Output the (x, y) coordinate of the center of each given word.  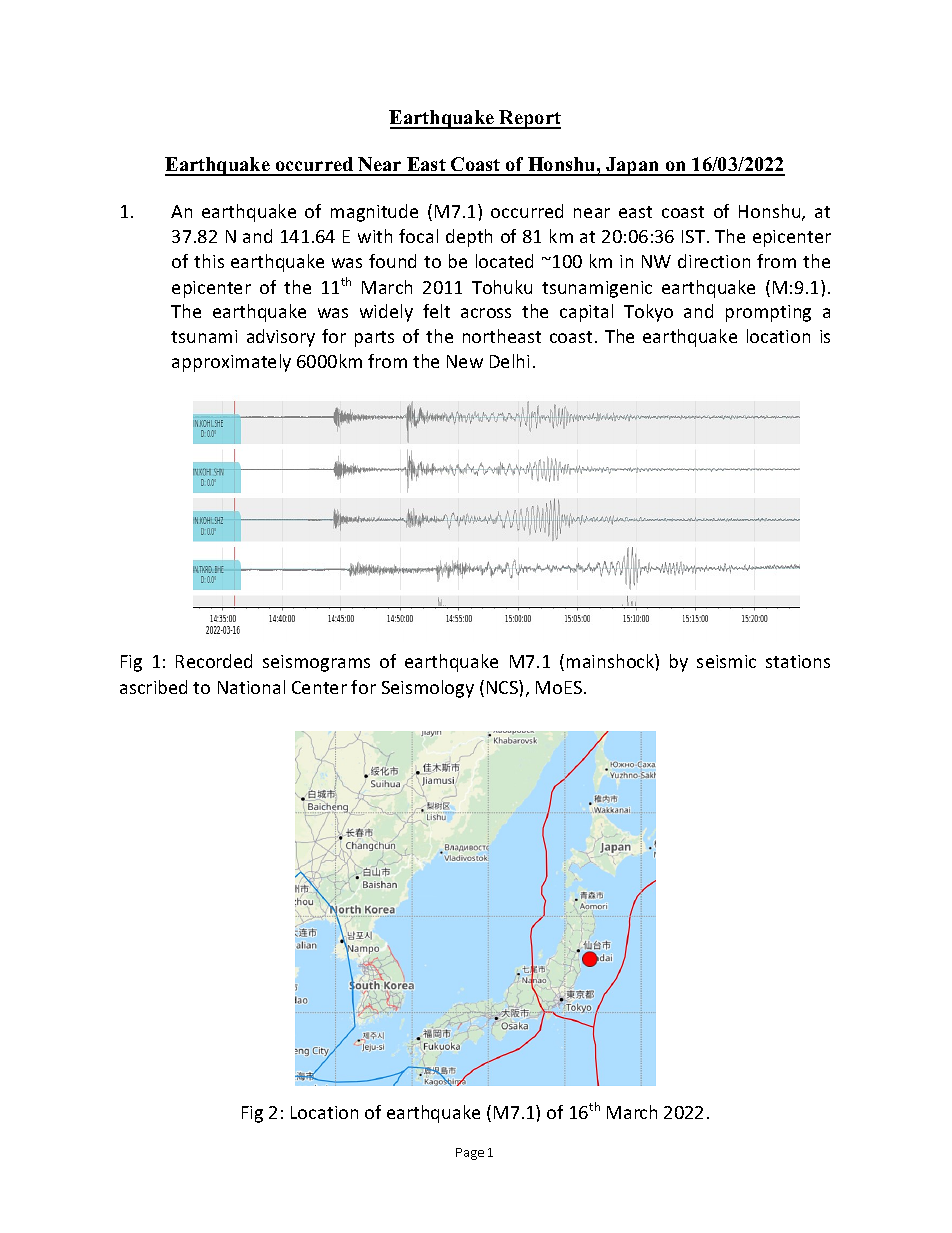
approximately (231, 363)
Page (470, 1154)
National (251, 687)
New (465, 361)
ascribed (153, 687)
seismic (726, 661)
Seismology (428, 689)
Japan (633, 166)
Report (529, 119)
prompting (768, 313)
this (209, 261)
